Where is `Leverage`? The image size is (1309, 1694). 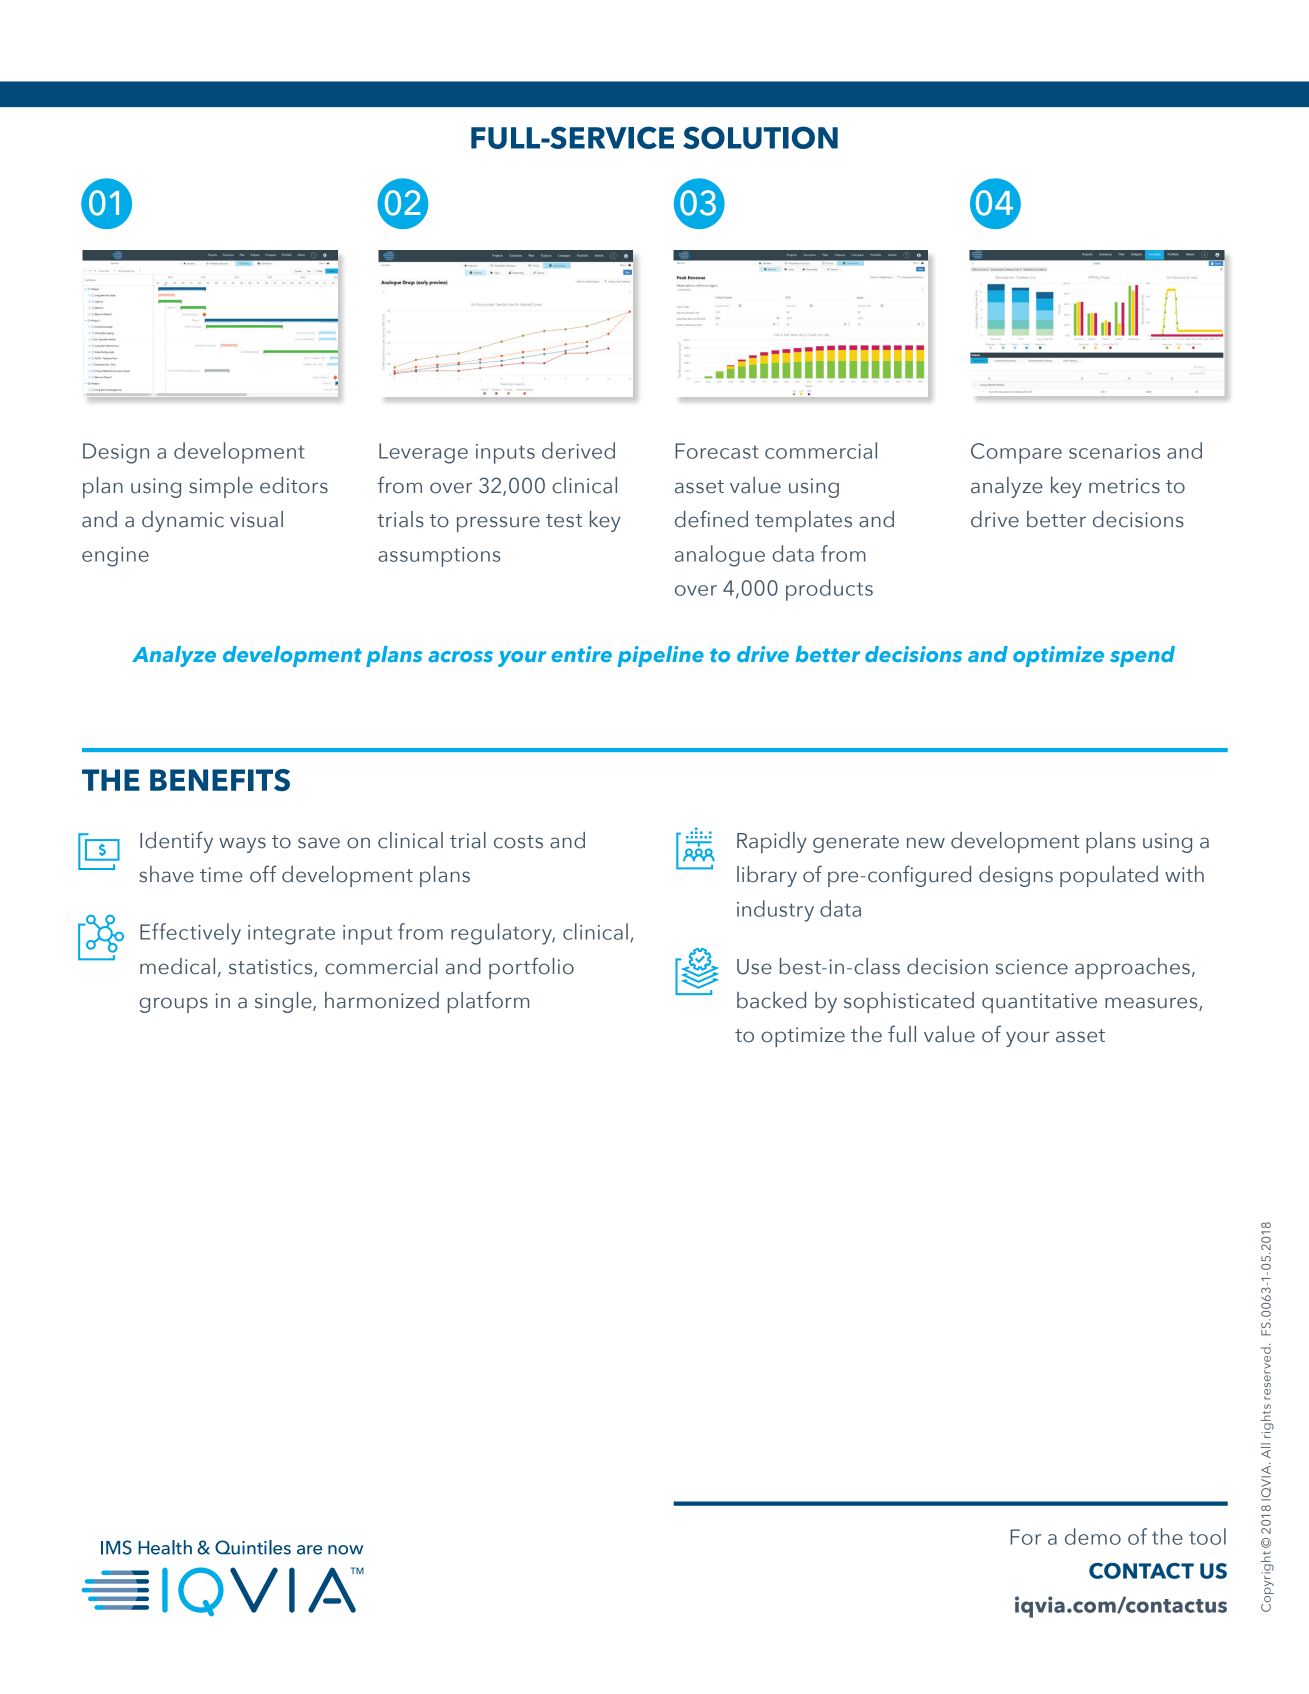 Leverage is located at coordinates (423, 453).
